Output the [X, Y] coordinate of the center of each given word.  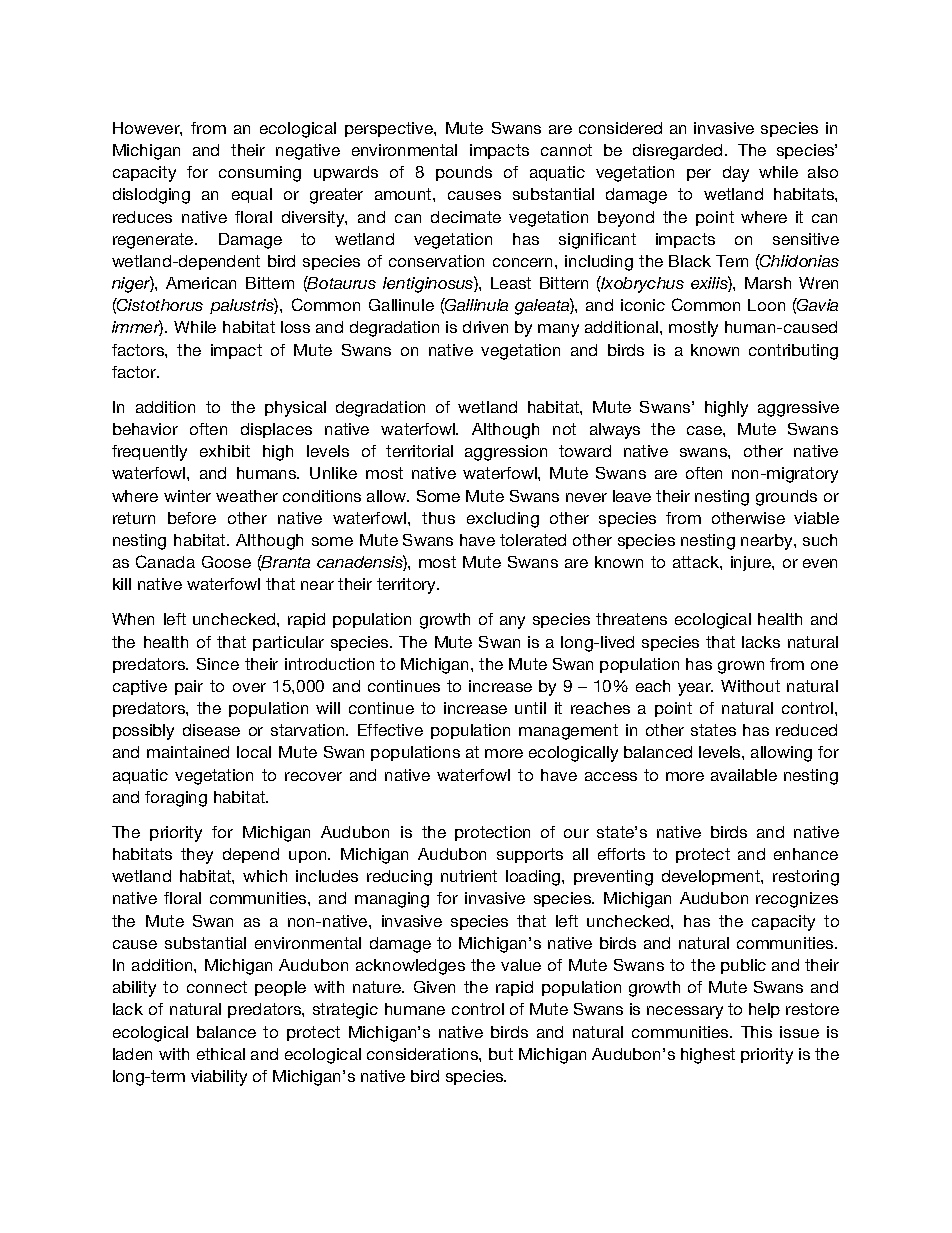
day [736, 174]
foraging [176, 799]
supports [530, 855]
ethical [221, 1054]
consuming [260, 174]
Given [434, 987]
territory [408, 586]
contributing [793, 352]
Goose [226, 562]
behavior [145, 429]
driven [485, 327]
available [744, 775]
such [820, 540]
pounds [464, 173]
